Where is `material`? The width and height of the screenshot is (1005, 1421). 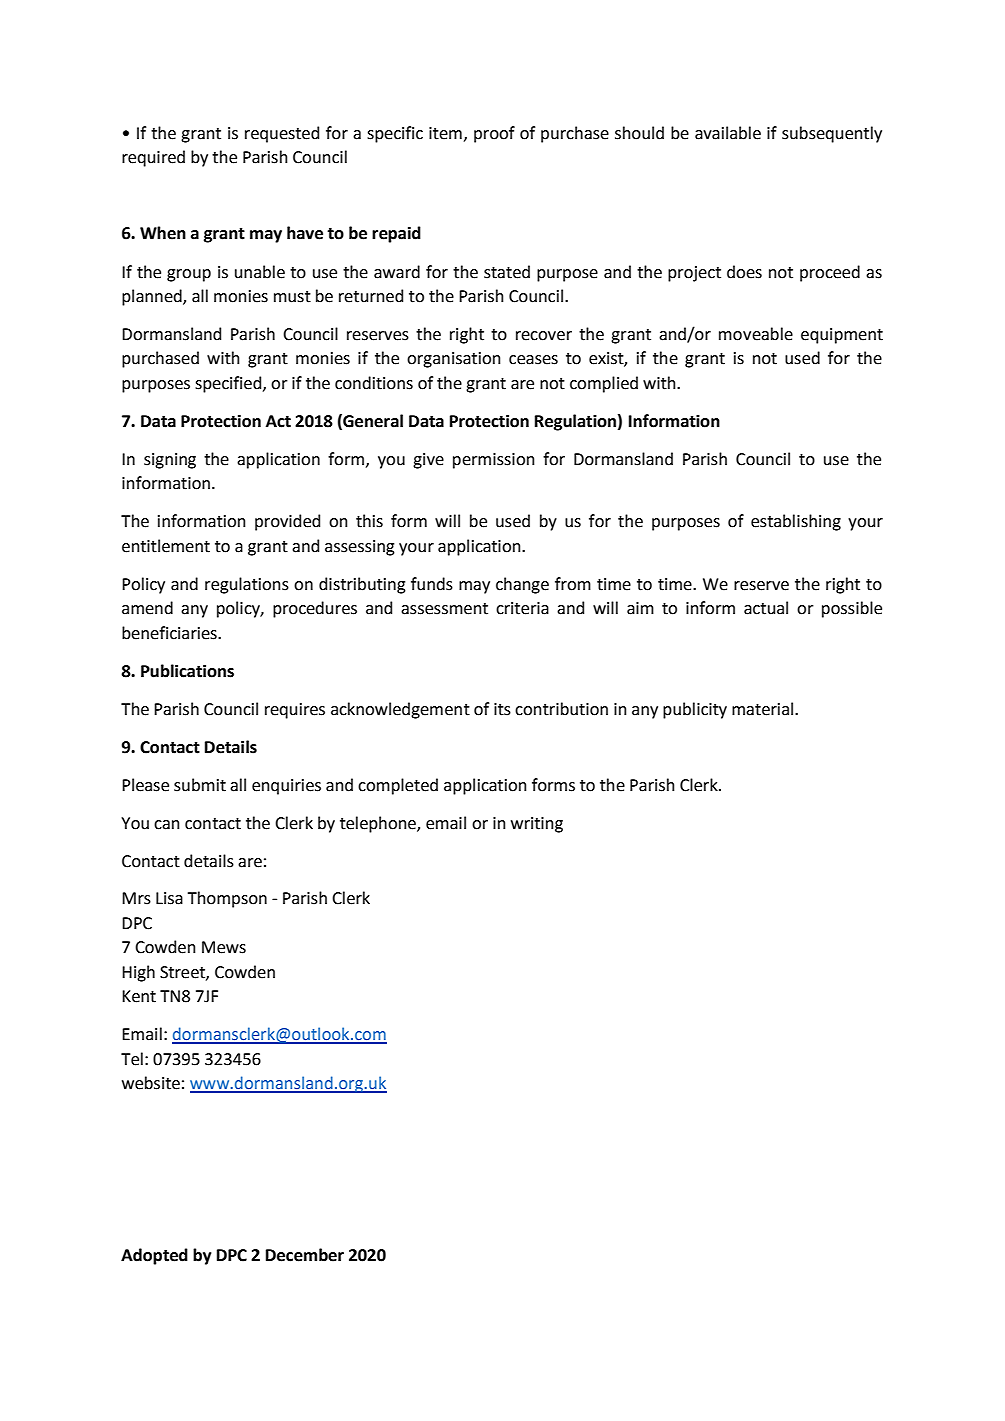
material is located at coordinates (762, 709).
